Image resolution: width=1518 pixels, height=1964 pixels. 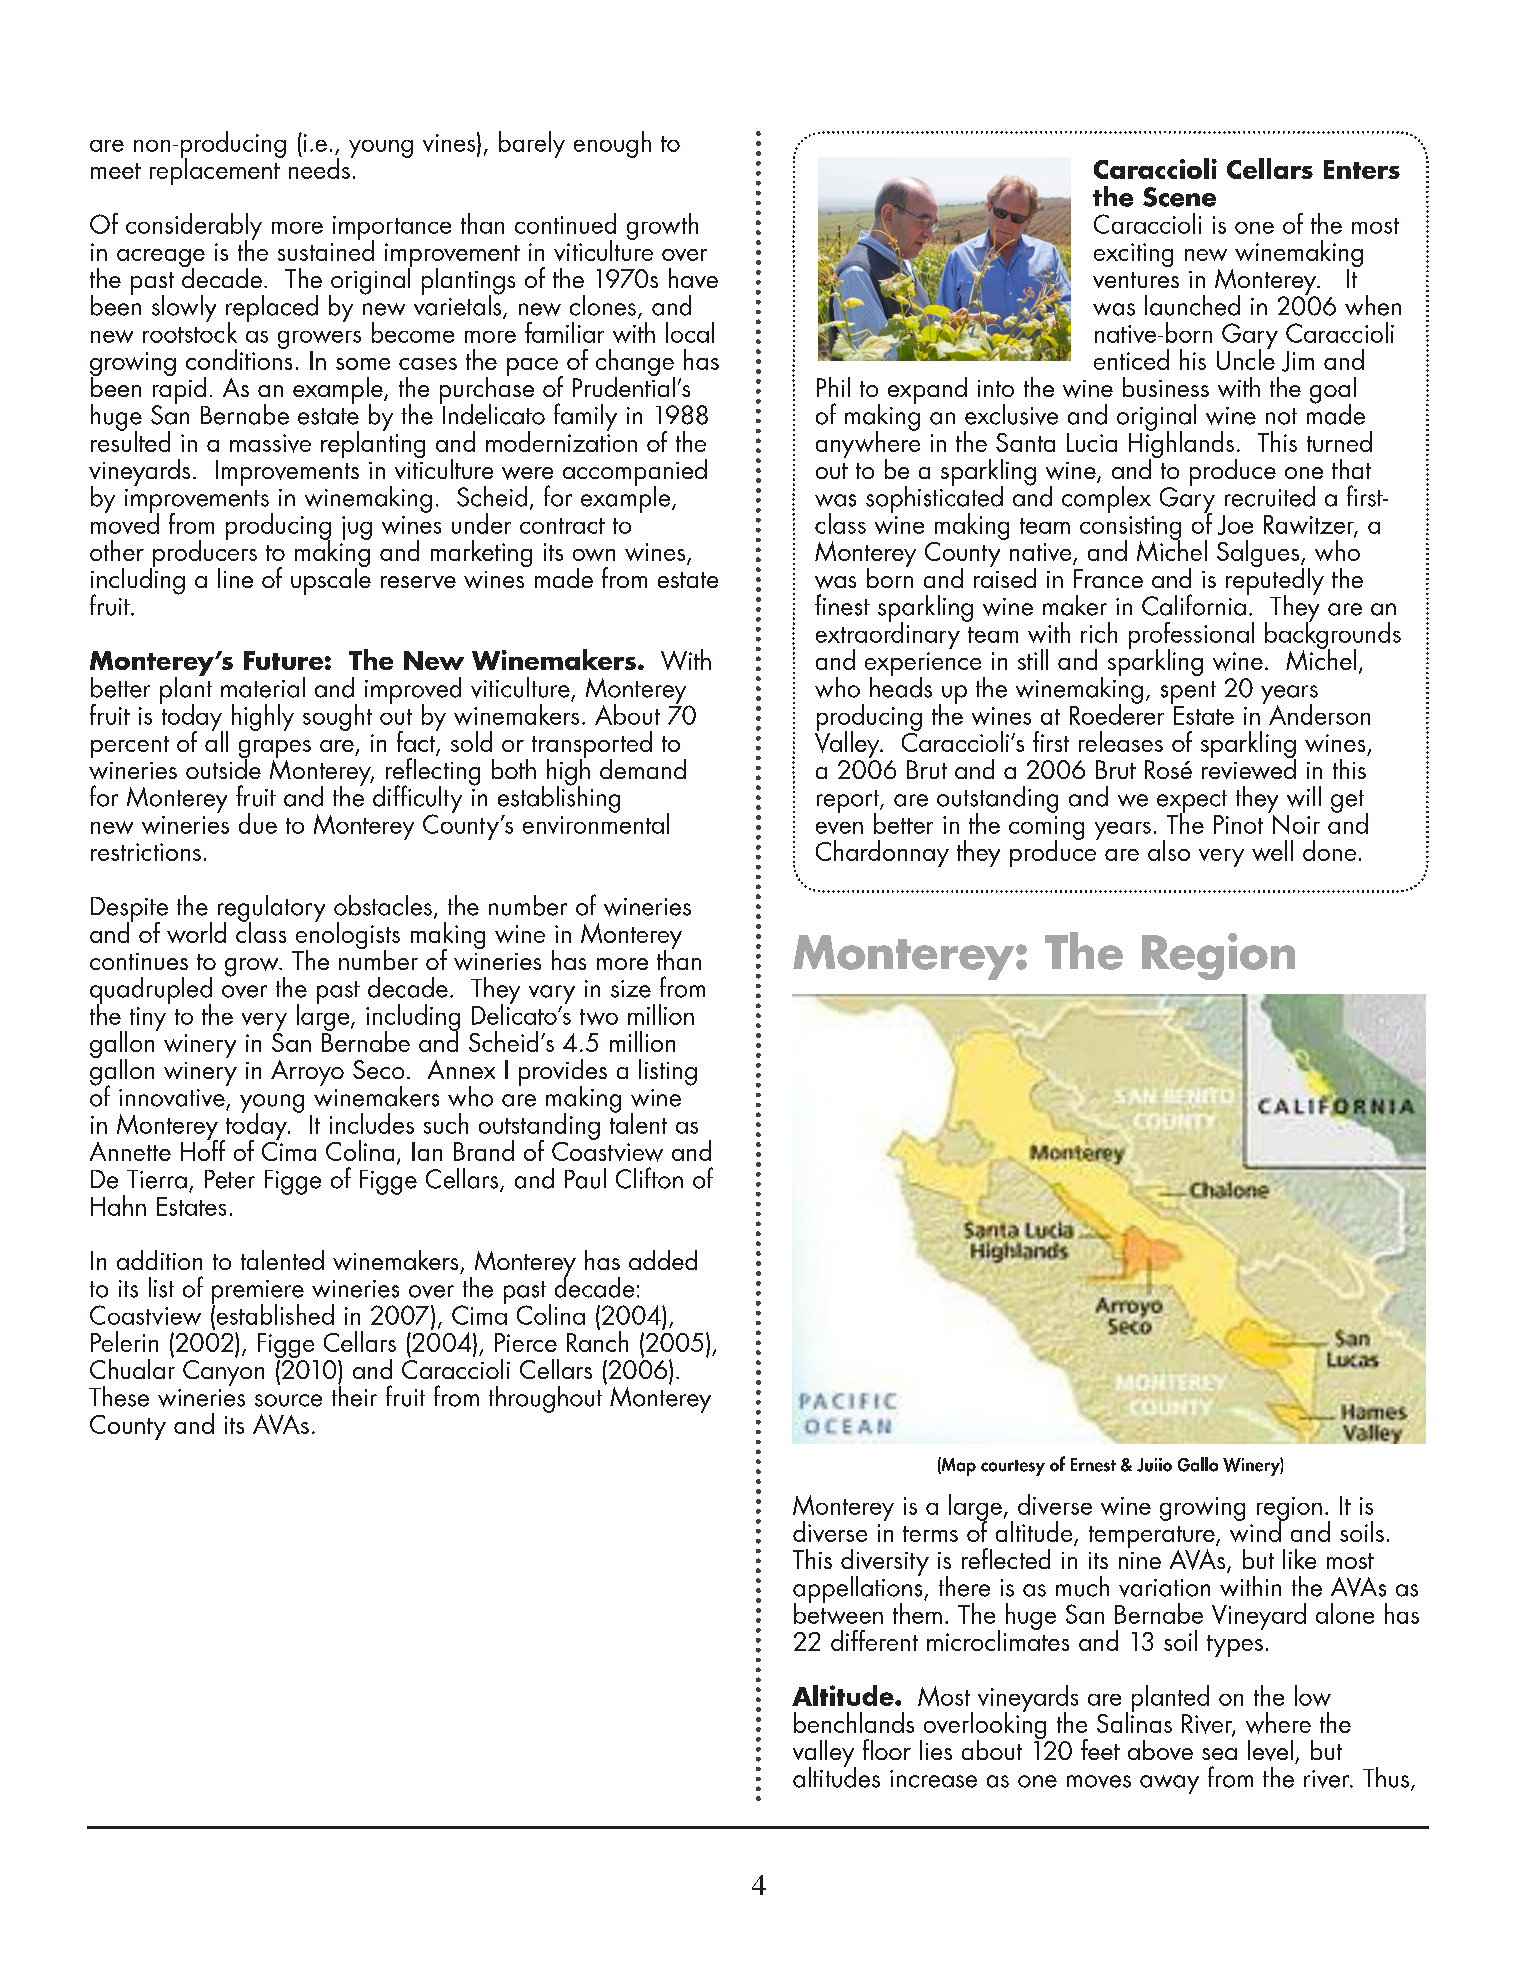 What do you see at coordinates (663, 1260) in the document?
I see `added` at bounding box center [663, 1260].
